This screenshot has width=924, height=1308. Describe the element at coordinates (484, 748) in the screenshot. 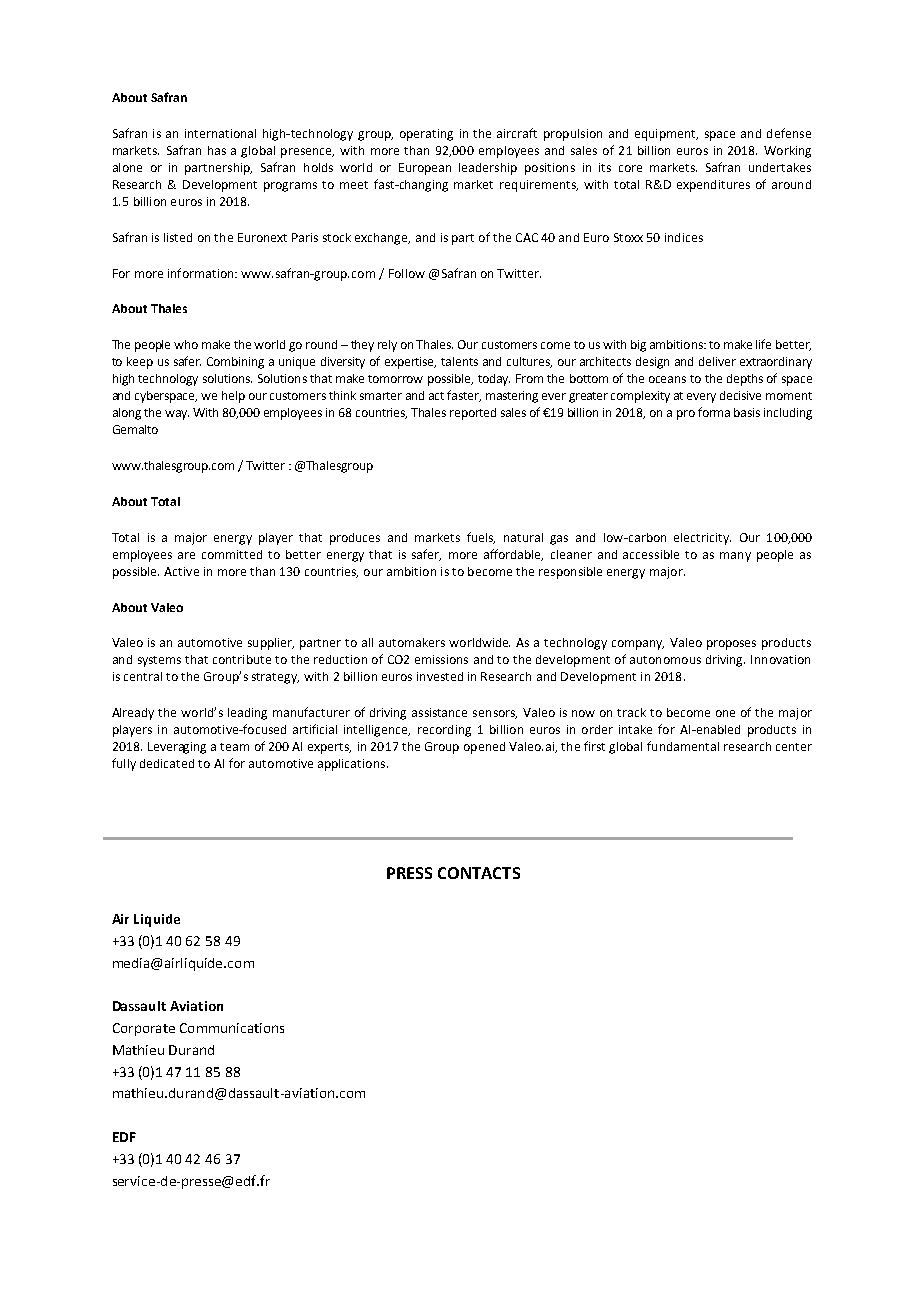

I see `opened` at that location.
